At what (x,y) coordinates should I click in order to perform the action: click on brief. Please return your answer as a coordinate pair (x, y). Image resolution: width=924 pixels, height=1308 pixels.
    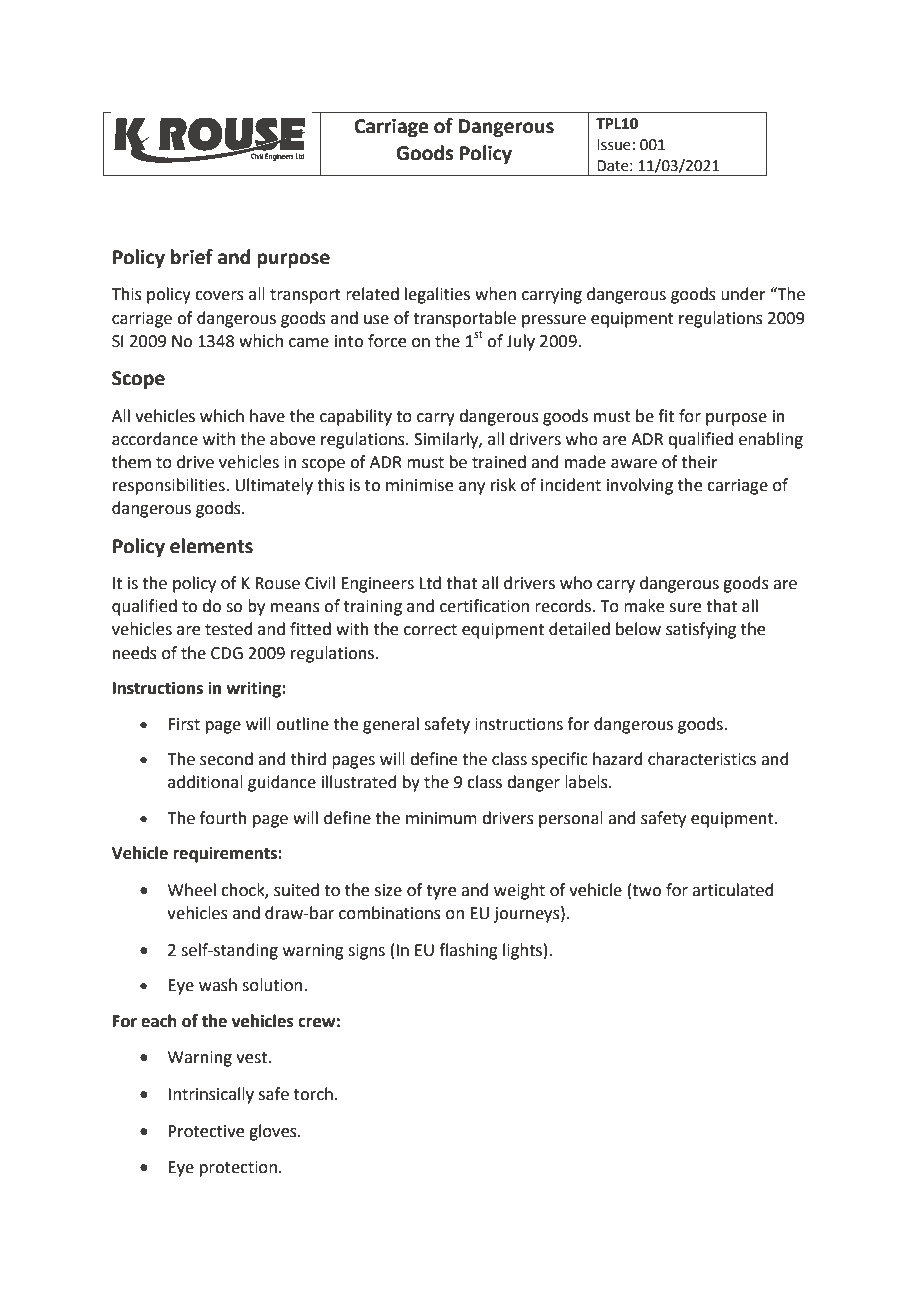
    Looking at the image, I should click on (192, 257).
